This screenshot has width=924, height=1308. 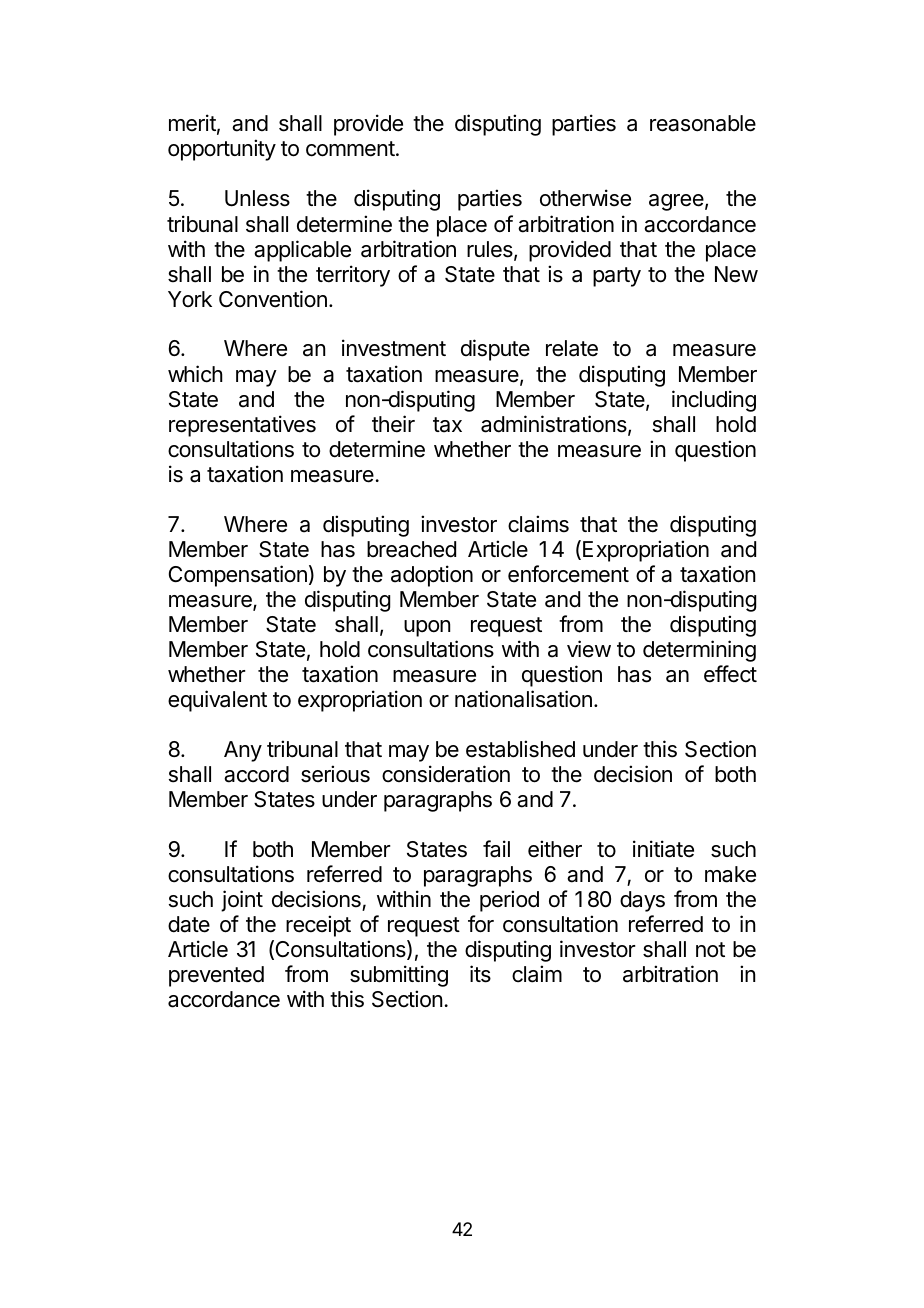 What do you see at coordinates (714, 401) in the screenshot?
I see `including` at bounding box center [714, 401].
